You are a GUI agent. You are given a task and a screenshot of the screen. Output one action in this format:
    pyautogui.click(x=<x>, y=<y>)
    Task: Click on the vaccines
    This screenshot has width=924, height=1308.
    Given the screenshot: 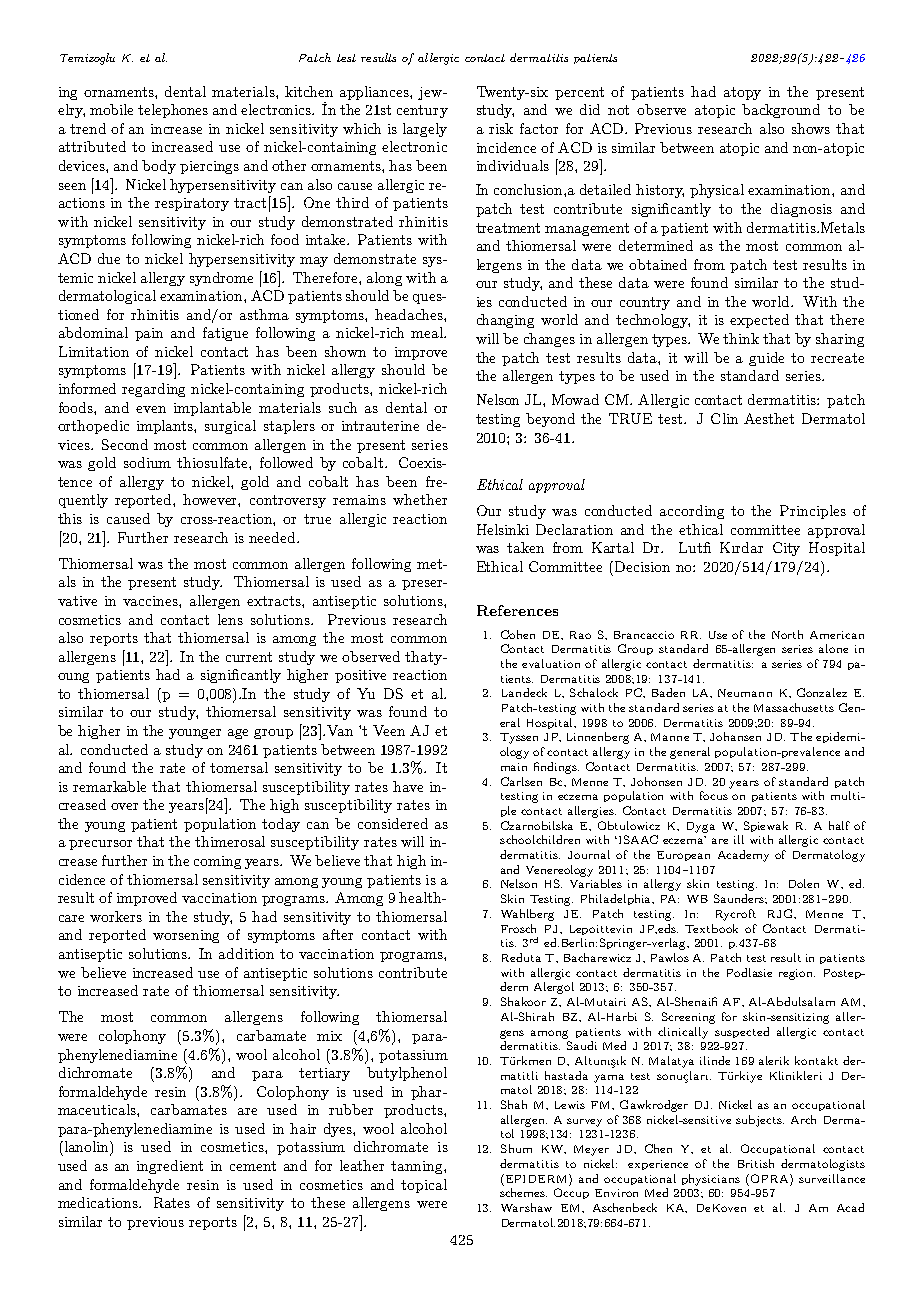 What is the action you would take?
    pyautogui.click(x=151, y=601)
